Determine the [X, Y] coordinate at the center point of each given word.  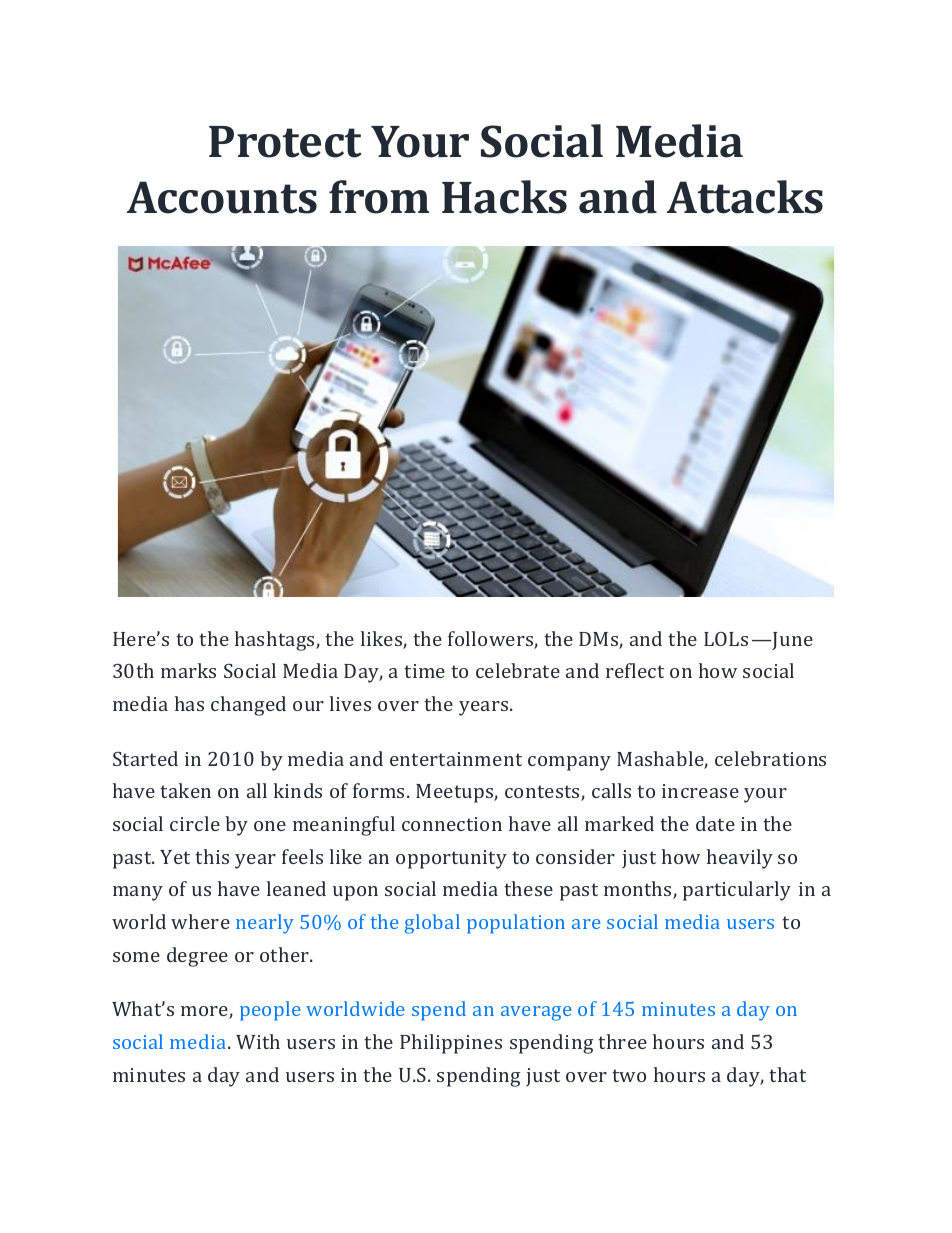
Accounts [222, 197]
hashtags [276, 641]
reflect [635, 670]
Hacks [504, 197]
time [424, 671]
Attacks [745, 197]
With [258, 1041]
